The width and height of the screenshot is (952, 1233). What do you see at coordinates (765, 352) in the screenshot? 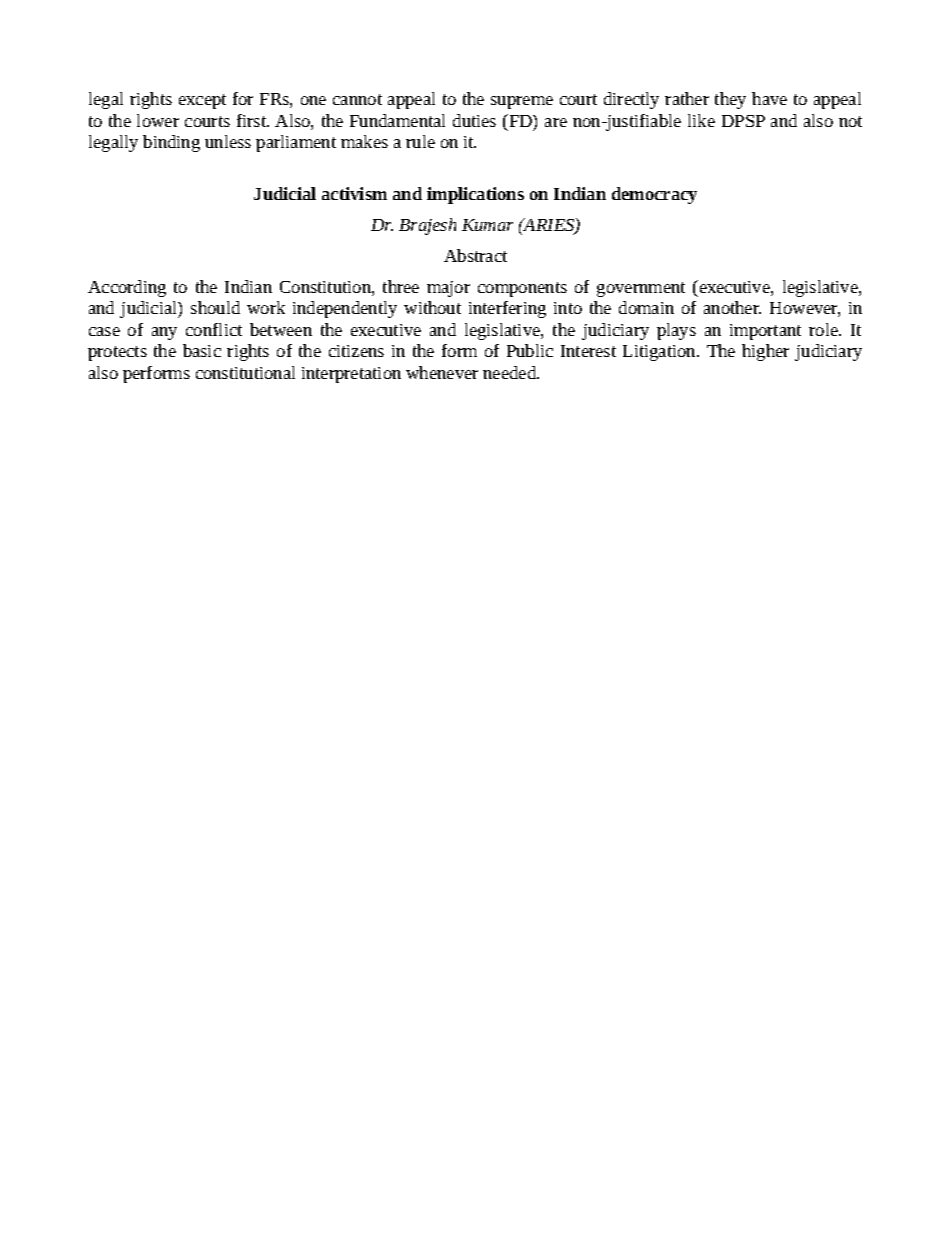
I see `higher` at bounding box center [765, 352].
